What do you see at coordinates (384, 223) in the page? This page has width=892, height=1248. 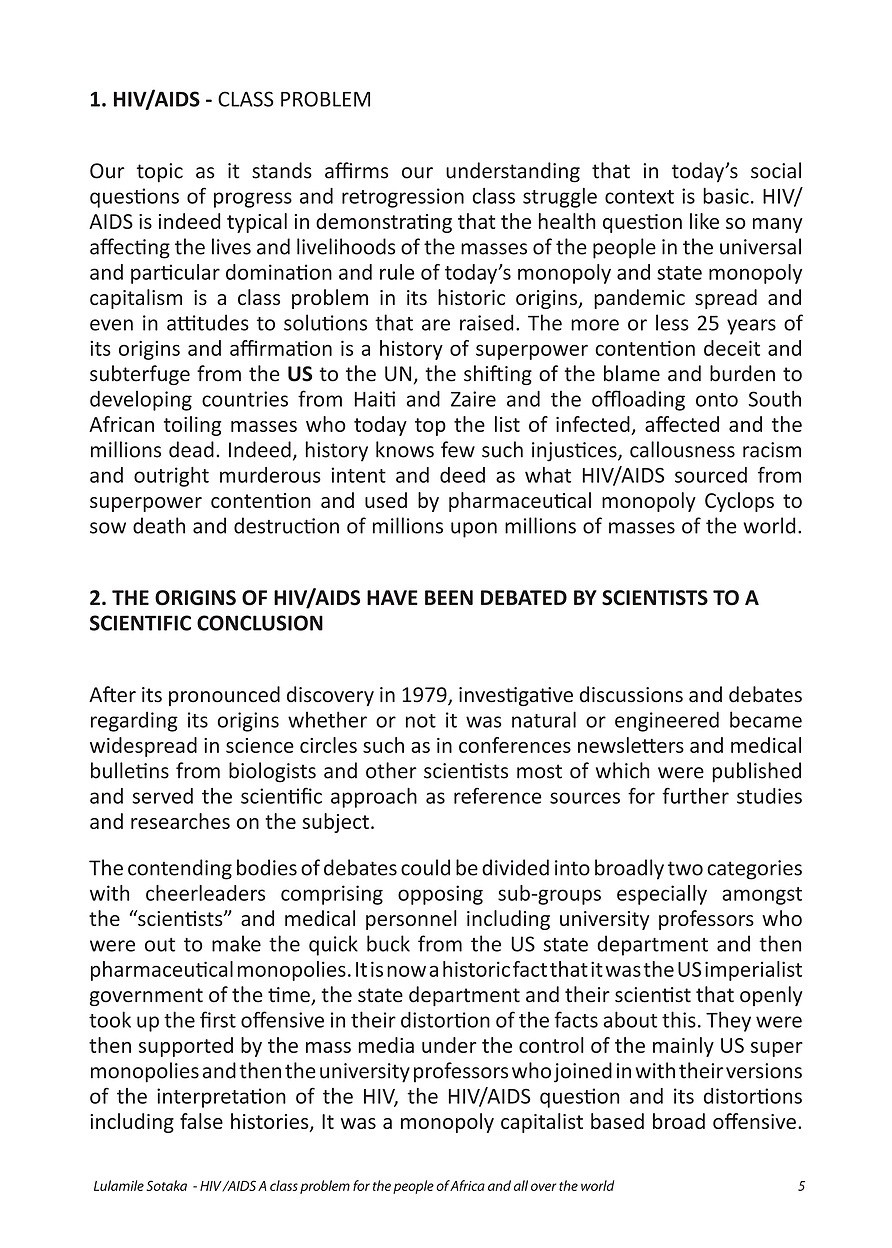 I see `demonstrating` at bounding box center [384, 223].
